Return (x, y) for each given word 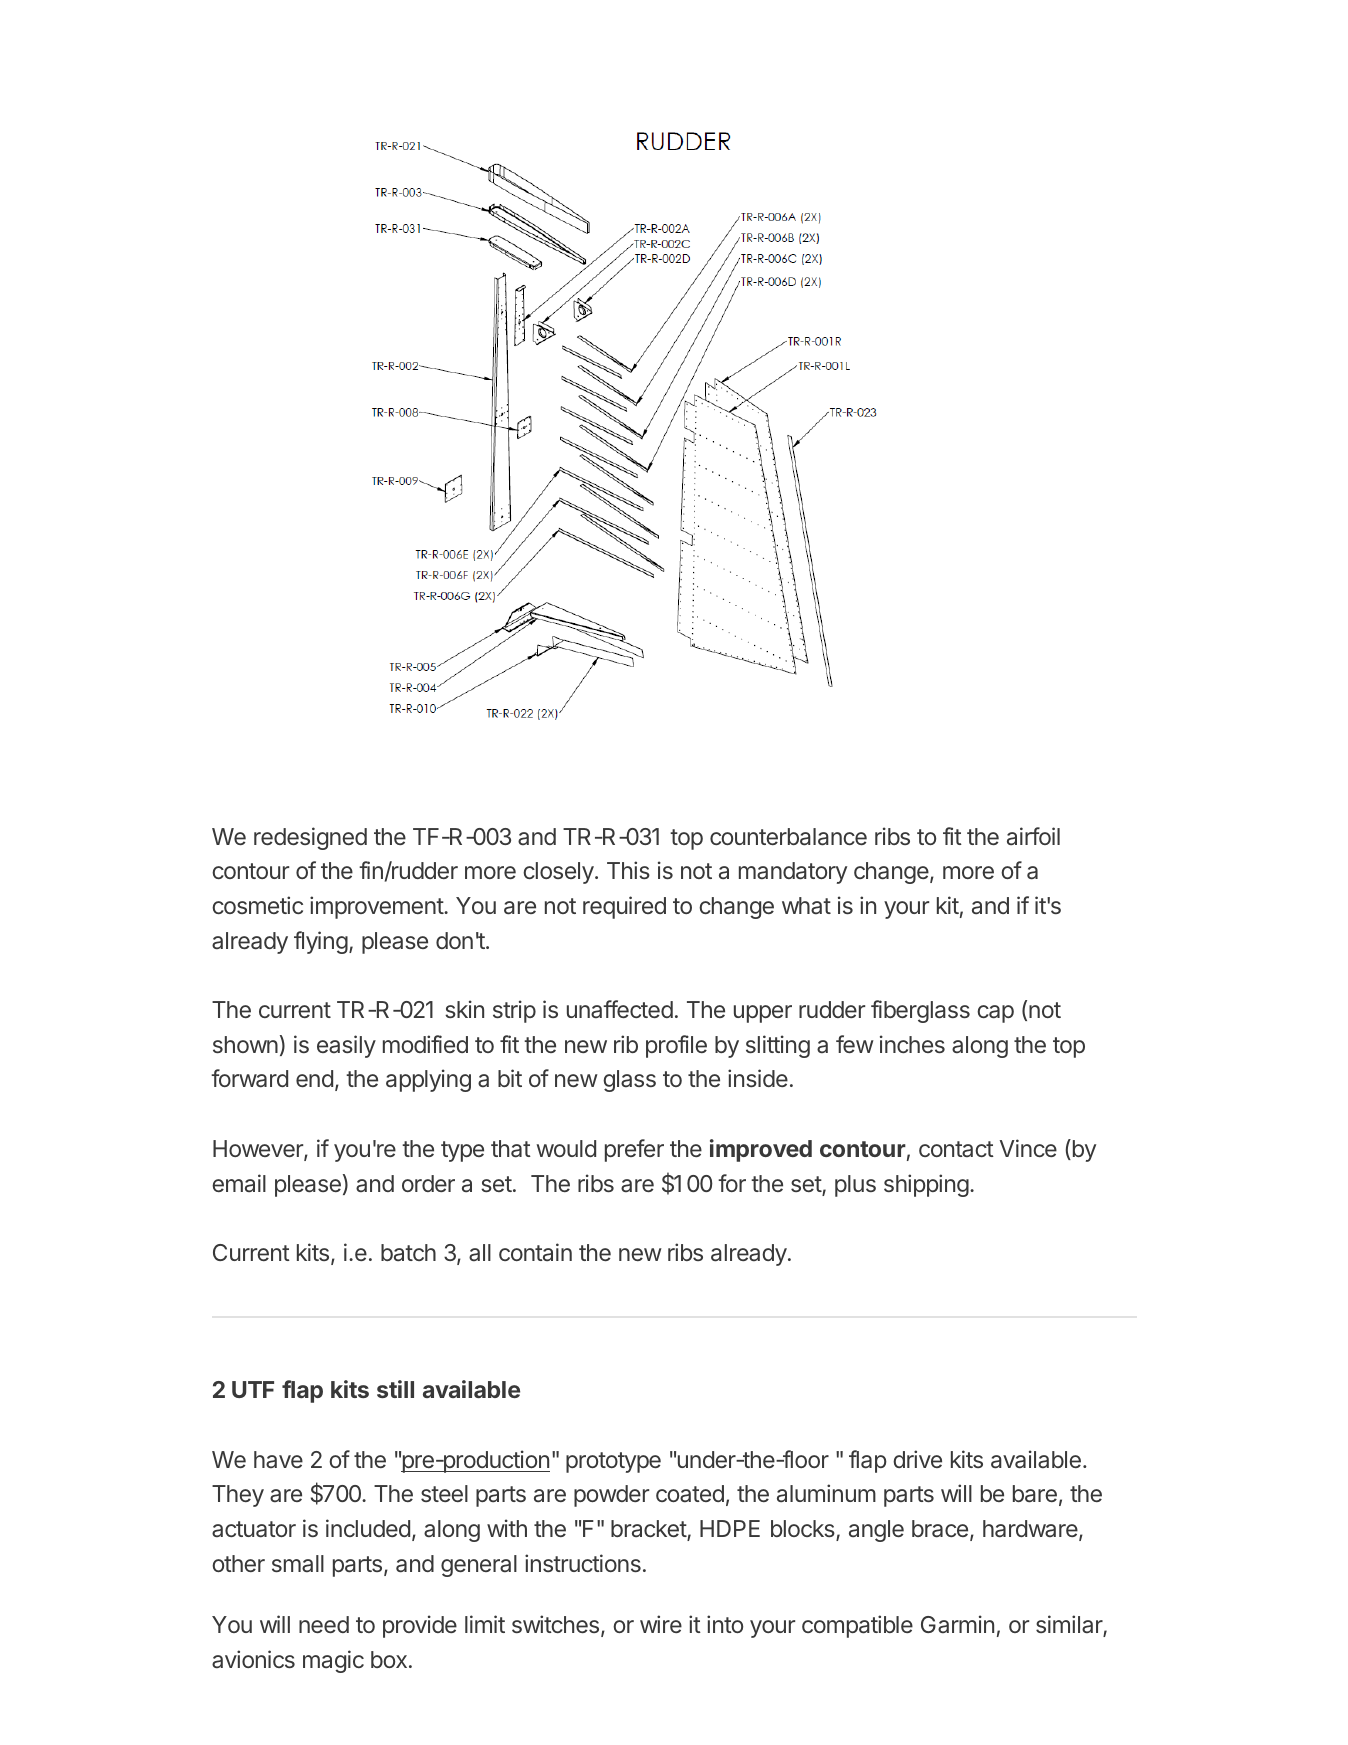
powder (611, 1496)
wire (661, 1624)
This (628, 870)
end (314, 1078)
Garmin (957, 1624)
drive (917, 1459)
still (395, 1389)
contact (956, 1149)
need (324, 1624)
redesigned (310, 838)
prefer (634, 1150)
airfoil (1033, 836)
